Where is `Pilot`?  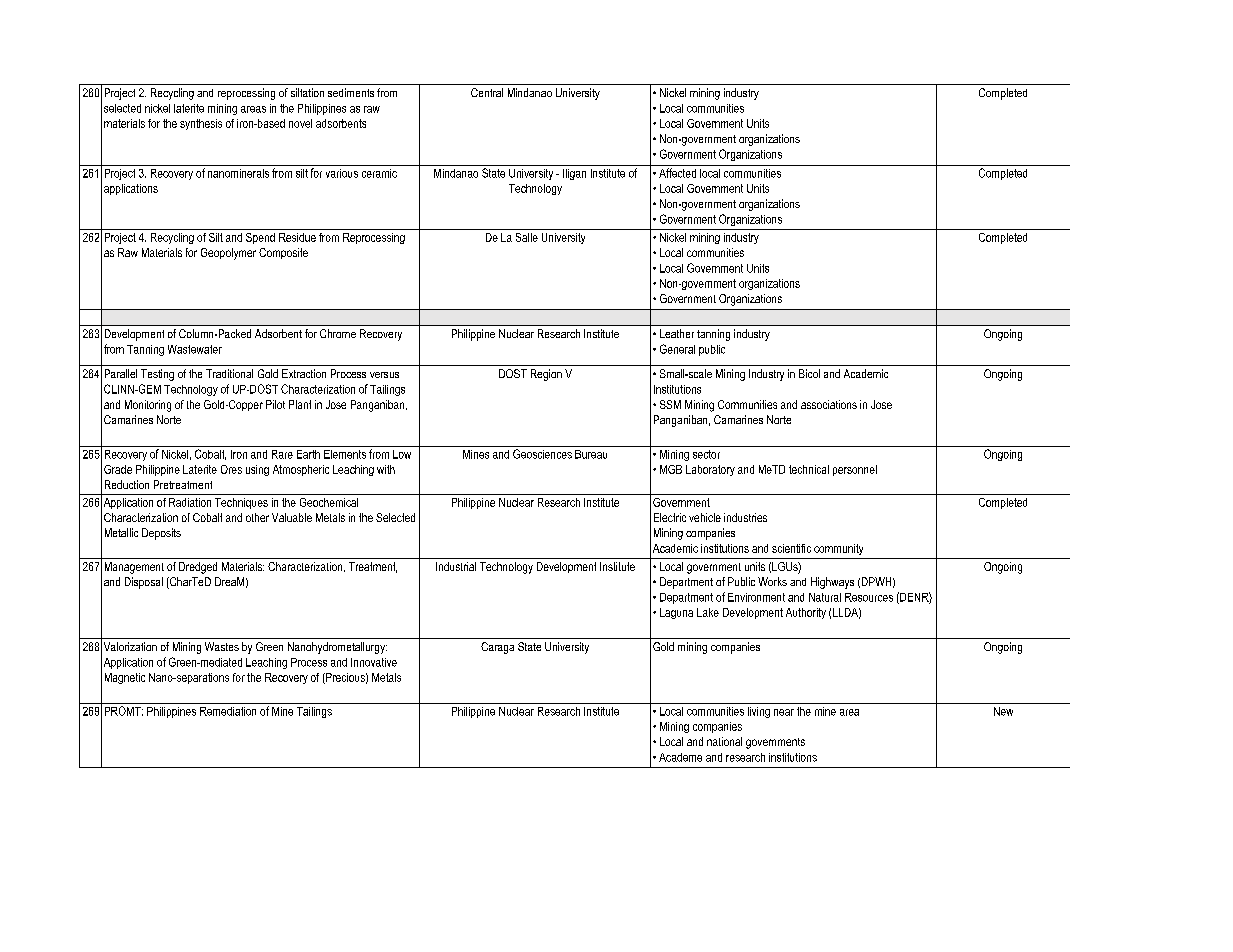 Pilot is located at coordinates (275, 404).
